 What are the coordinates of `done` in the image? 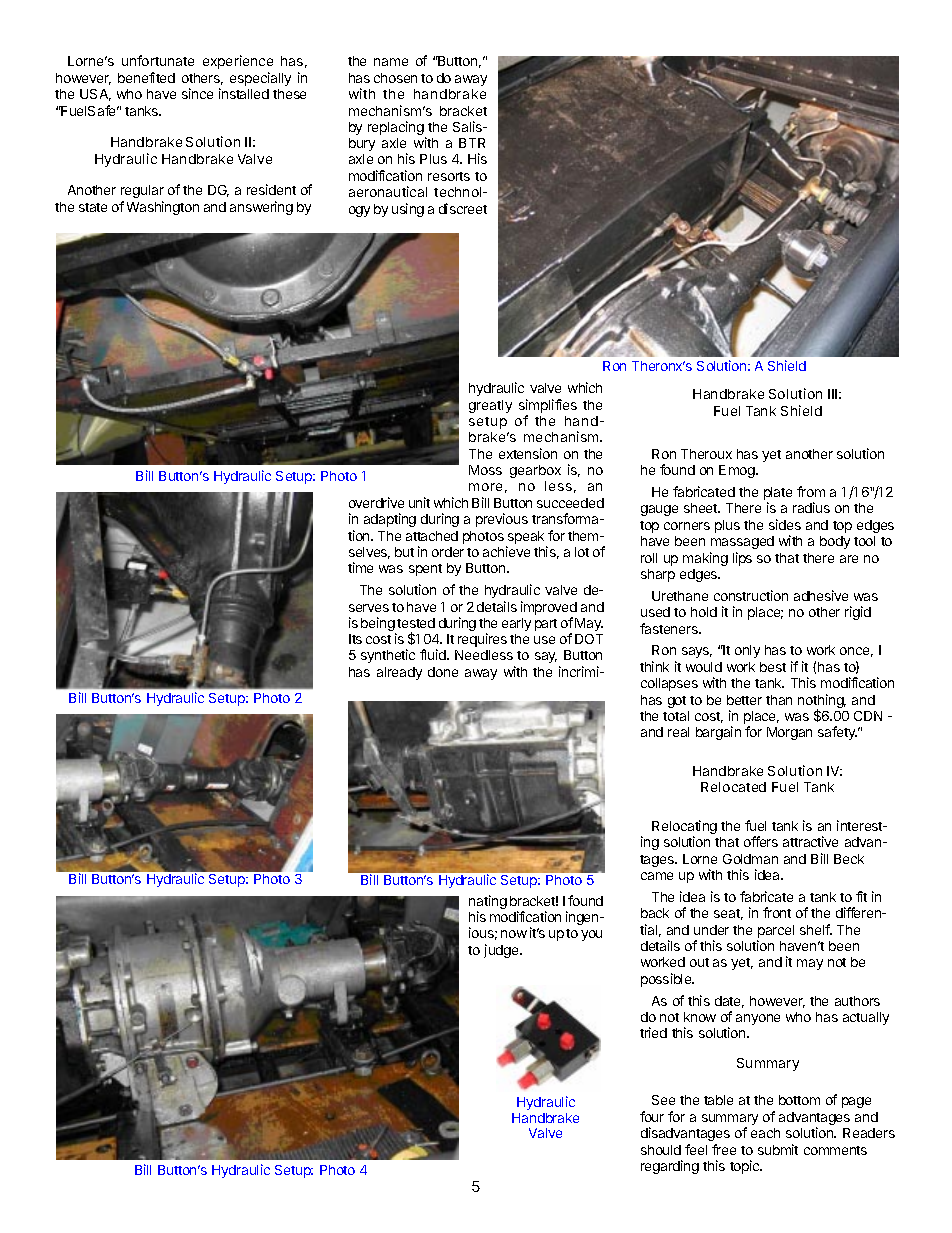 It's located at (443, 672).
